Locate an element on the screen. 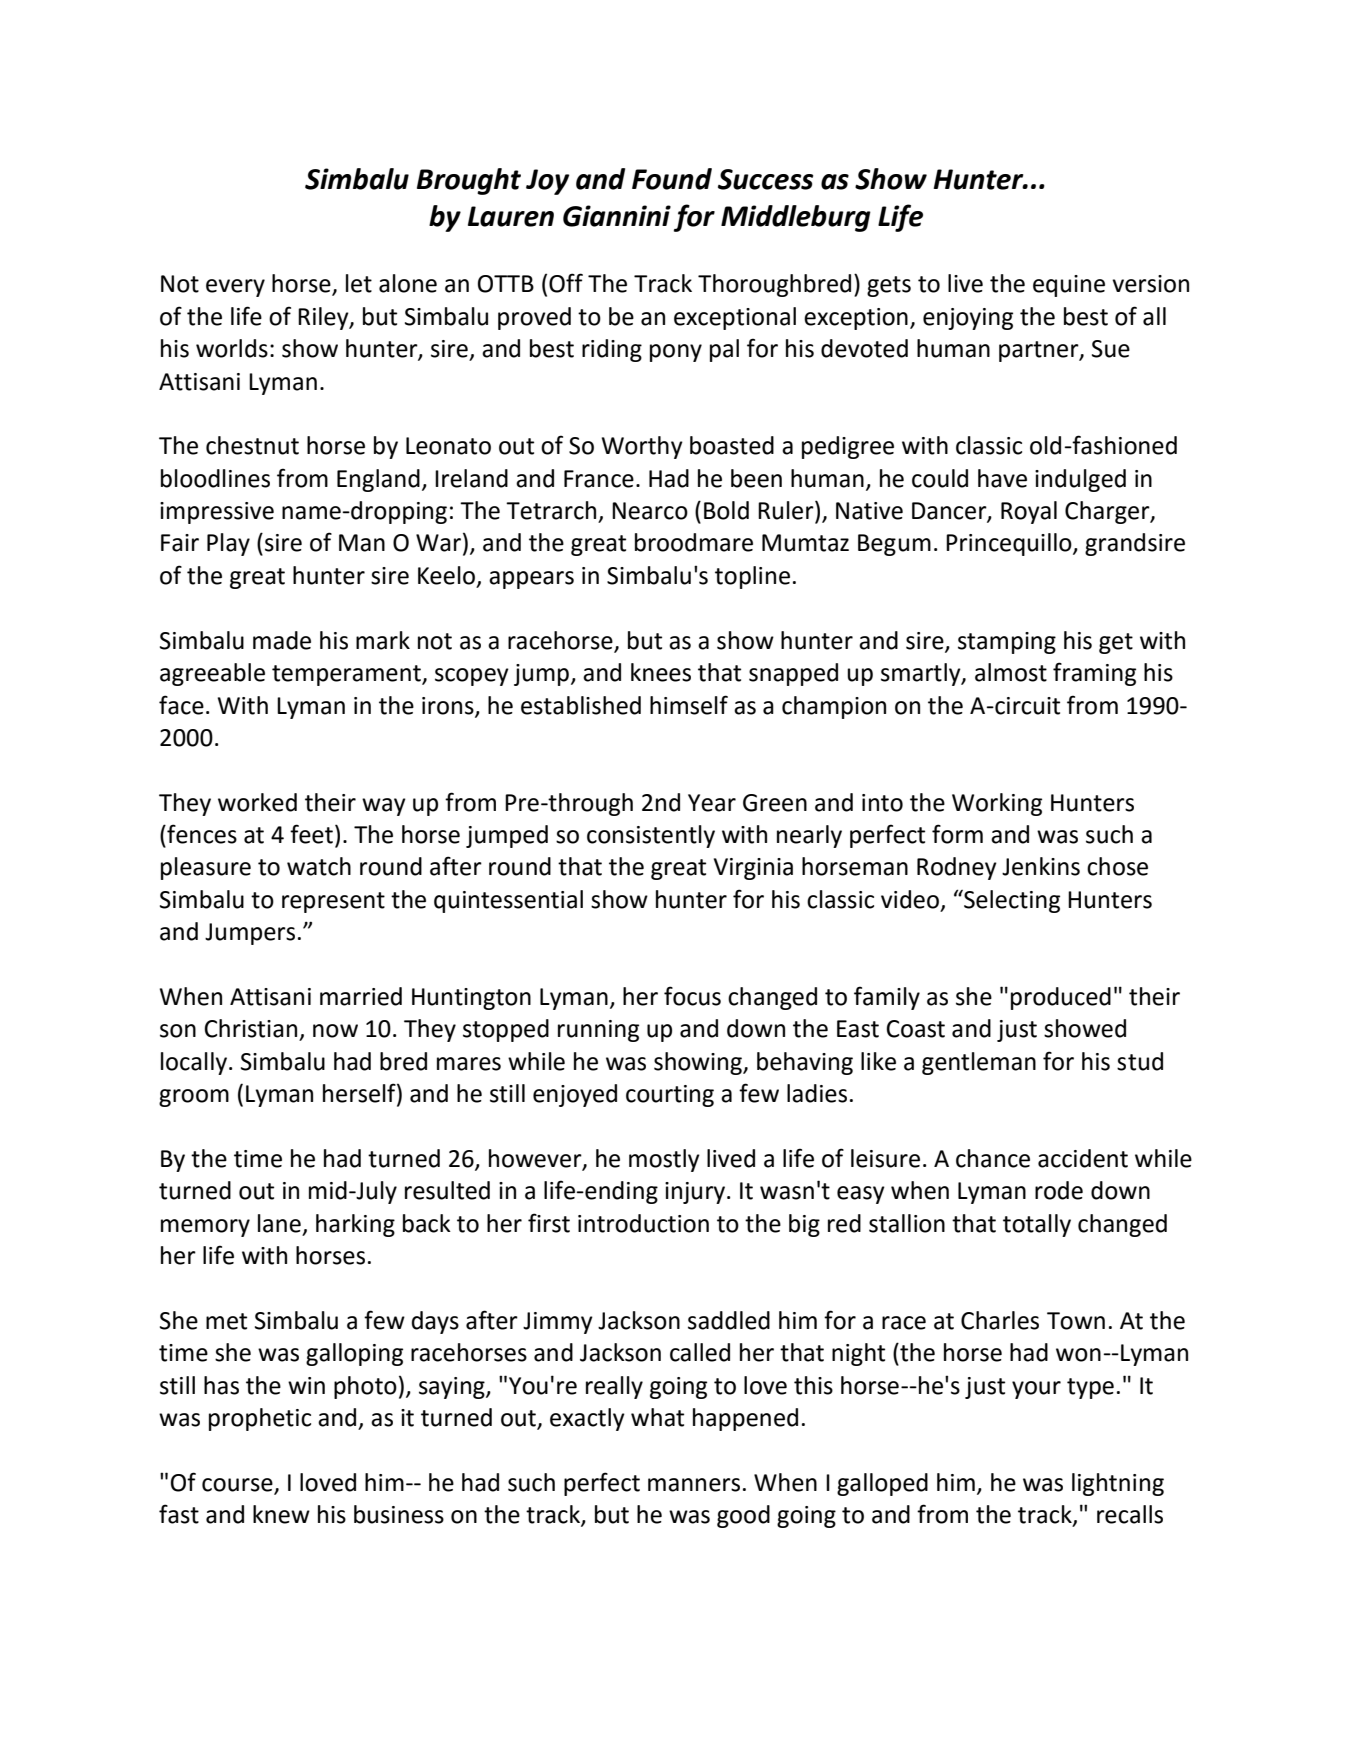  knew is located at coordinates (281, 1514).
